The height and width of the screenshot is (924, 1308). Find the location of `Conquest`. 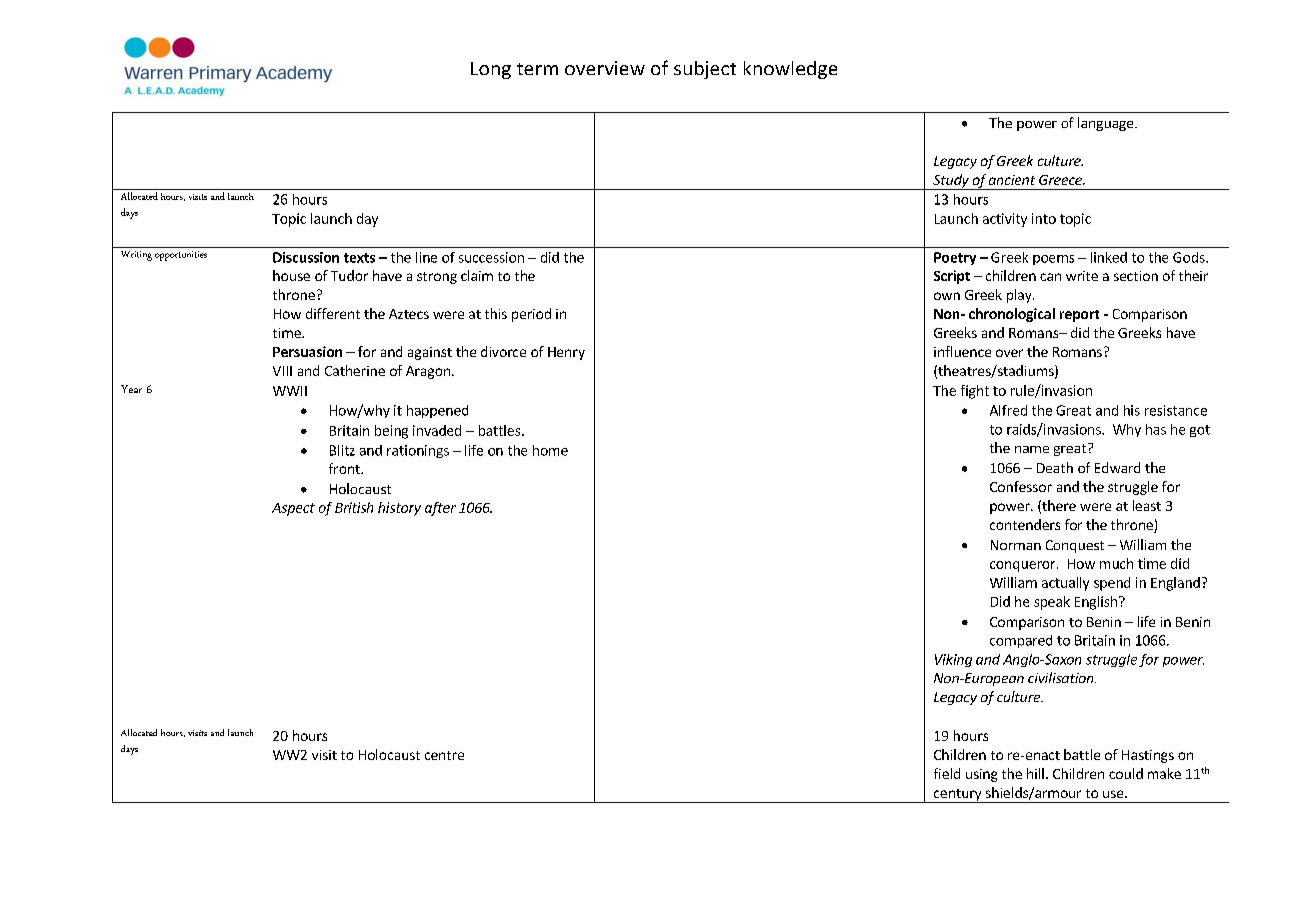

Conquest is located at coordinates (1075, 546).
